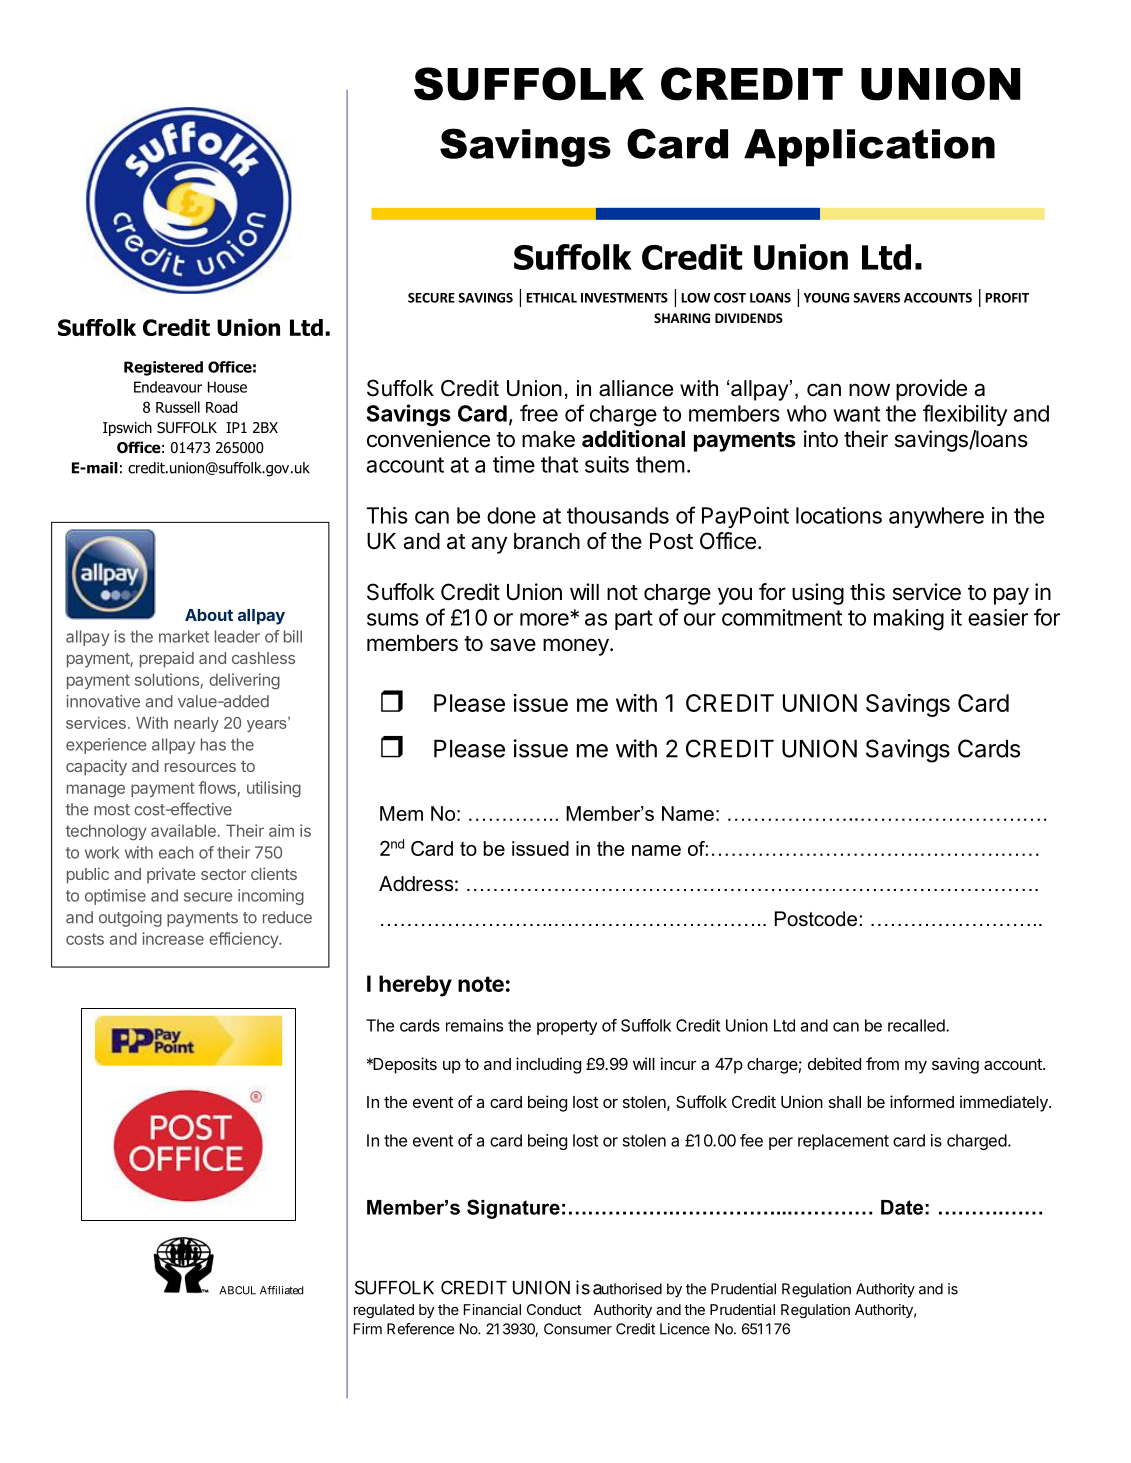  What do you see at coordinates (577, 647) in the page?
I see `money` at bounding box center [577, 647].
